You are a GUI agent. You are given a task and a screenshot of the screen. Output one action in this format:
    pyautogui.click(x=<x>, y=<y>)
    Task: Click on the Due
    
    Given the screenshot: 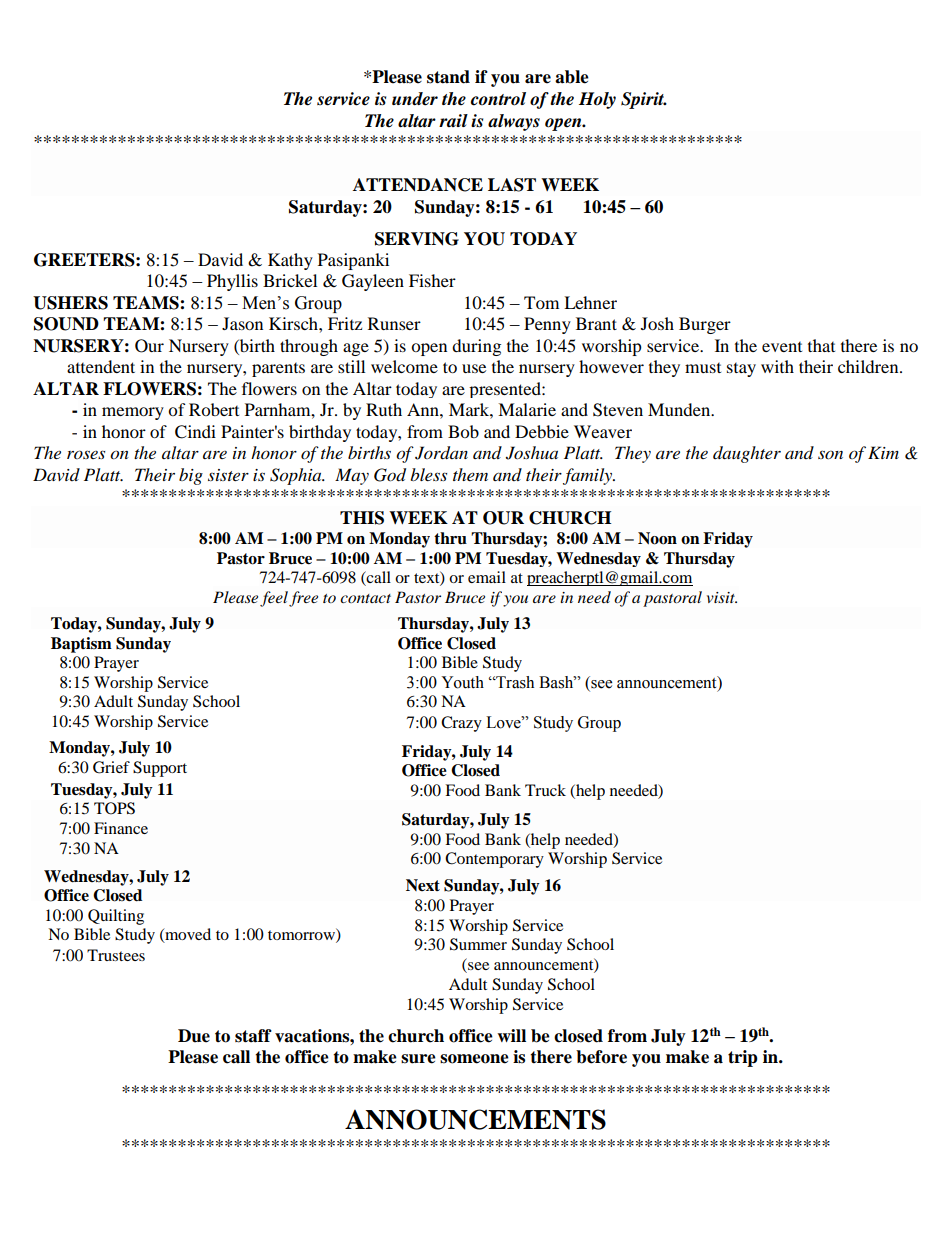 What is the action you would take?
    pyautogui.click(x=194, y=1036)
